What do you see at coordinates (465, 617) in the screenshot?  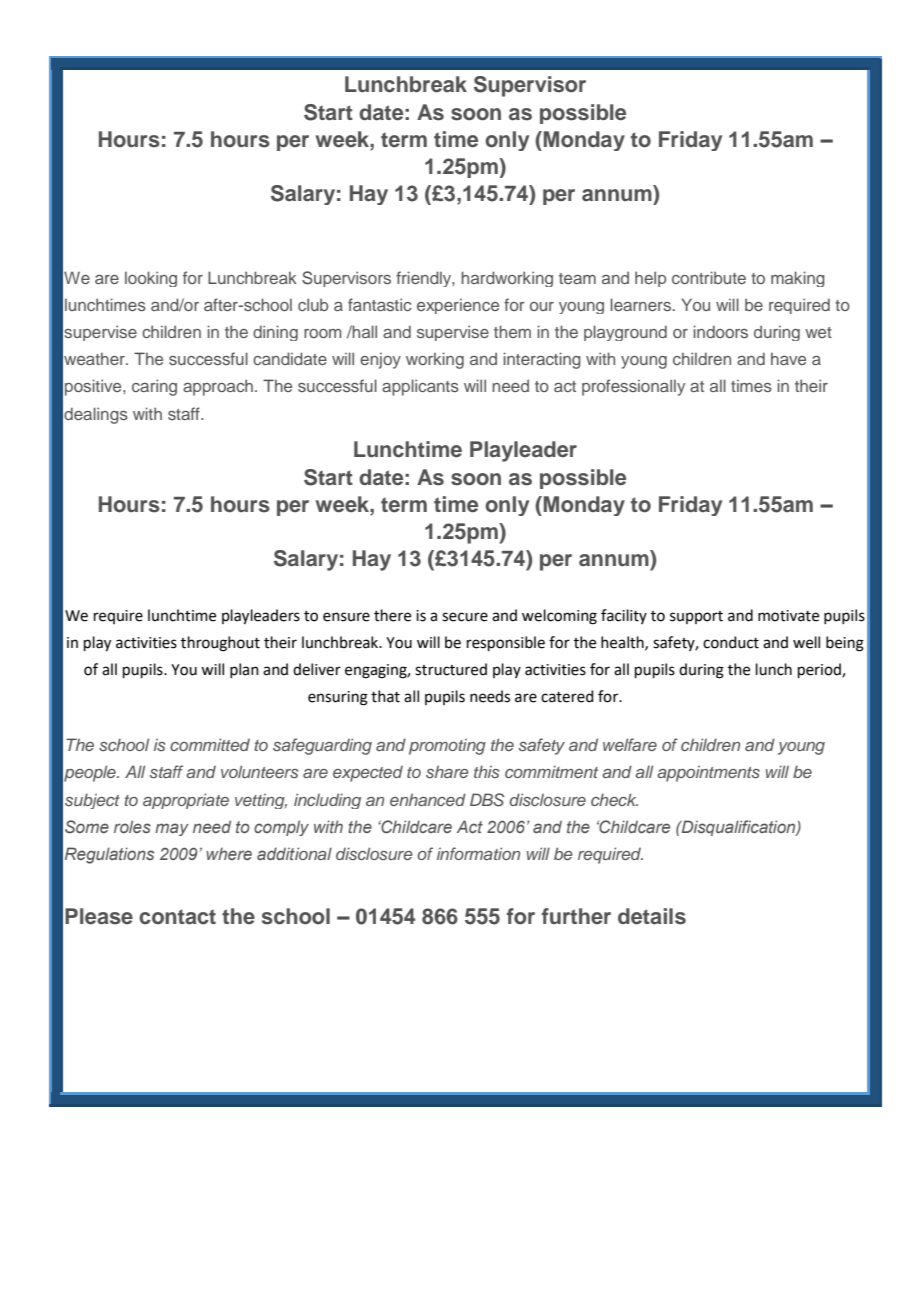 I see `secure` at bounding box center [465, 617].
